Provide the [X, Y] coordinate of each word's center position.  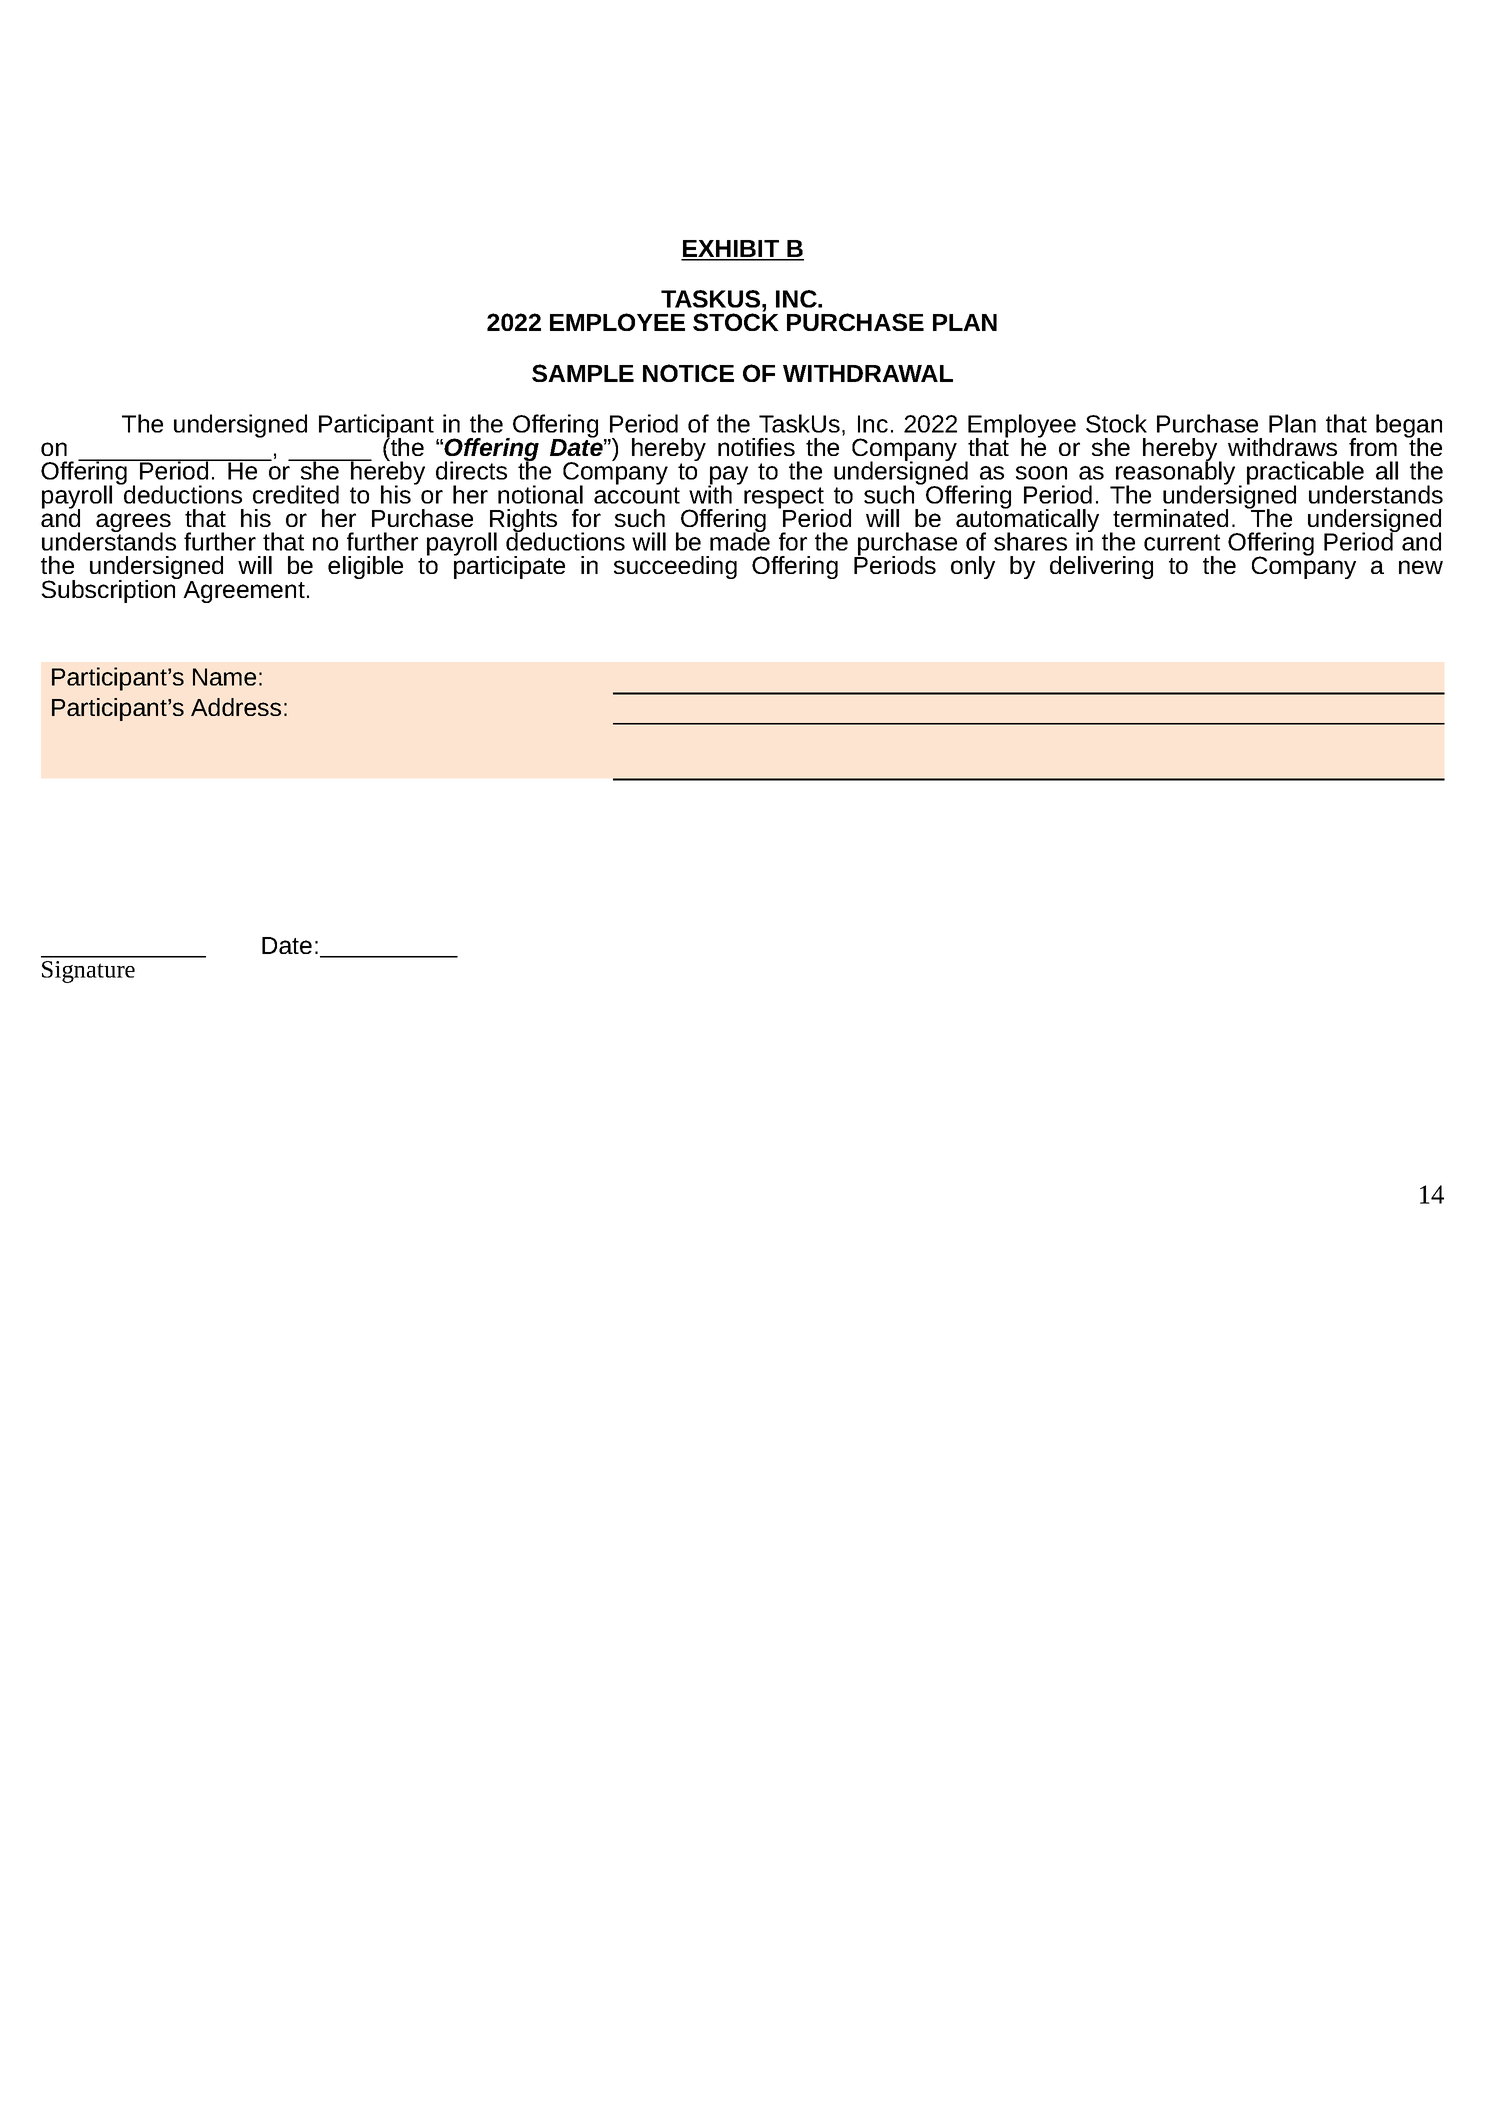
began [1409, 427]
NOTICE [688, 373]
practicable [1305, 474]
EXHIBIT [731, 250]
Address [236, 707]
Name [224, 677]
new [1421, 567]
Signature [88, 972]
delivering [1101, 567]
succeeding [675, 567]
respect [784, 499]
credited [296, 494]
